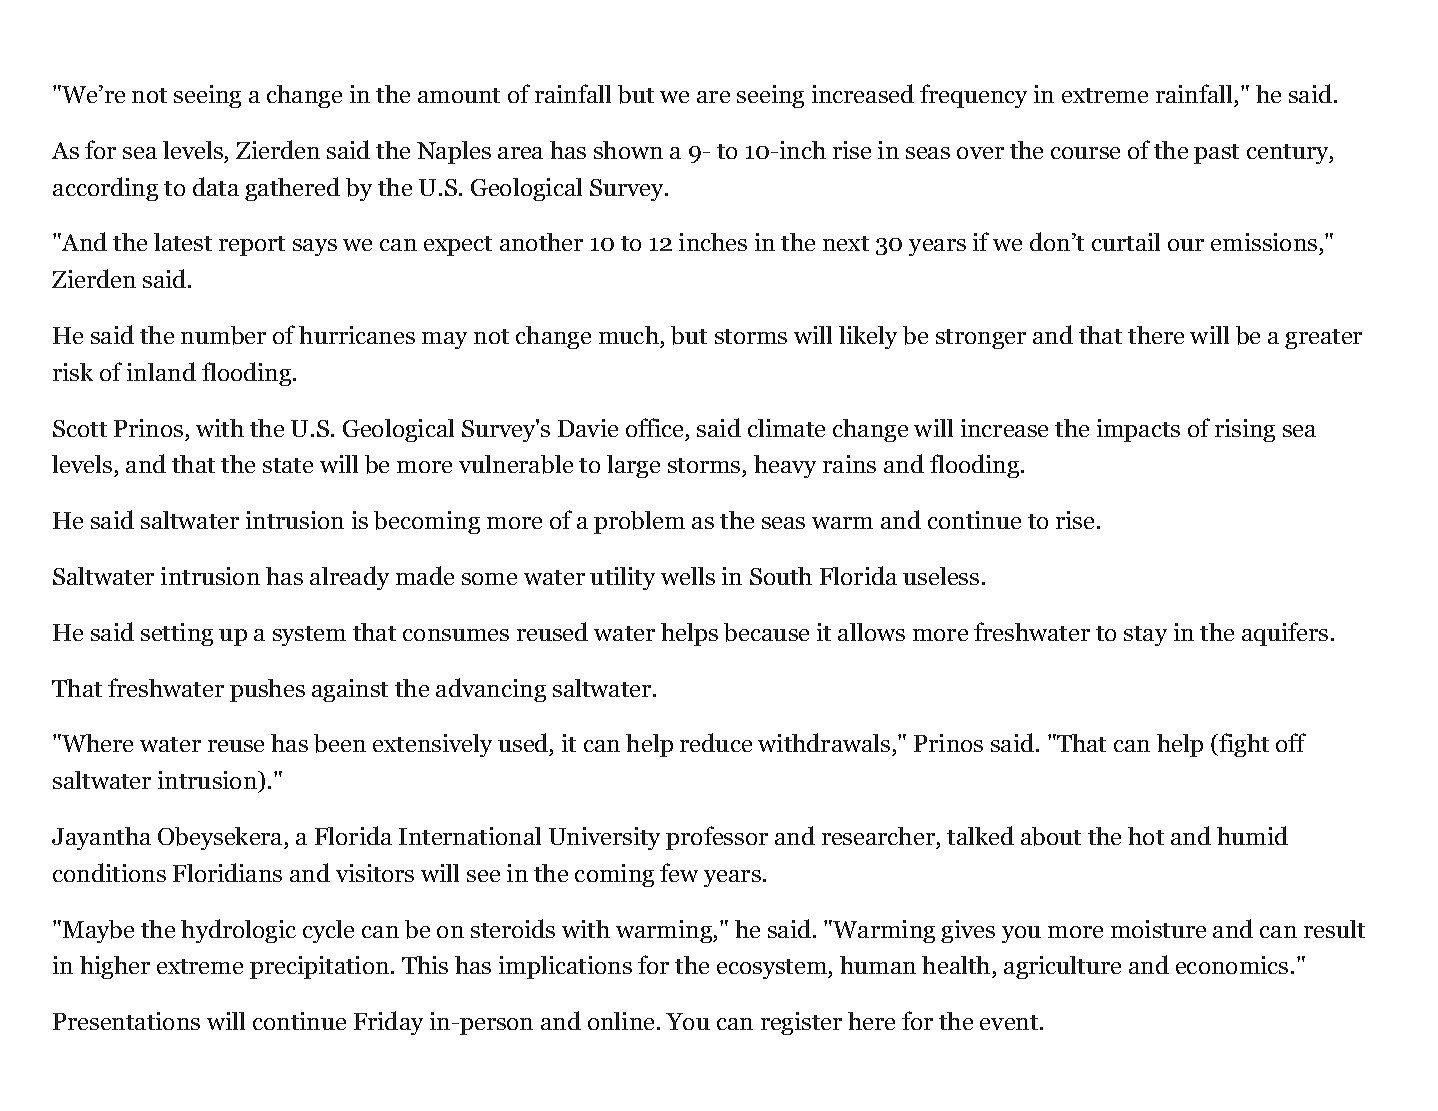 The image size is (1438, 1111). I want to click on past, so click(1216, 154).
